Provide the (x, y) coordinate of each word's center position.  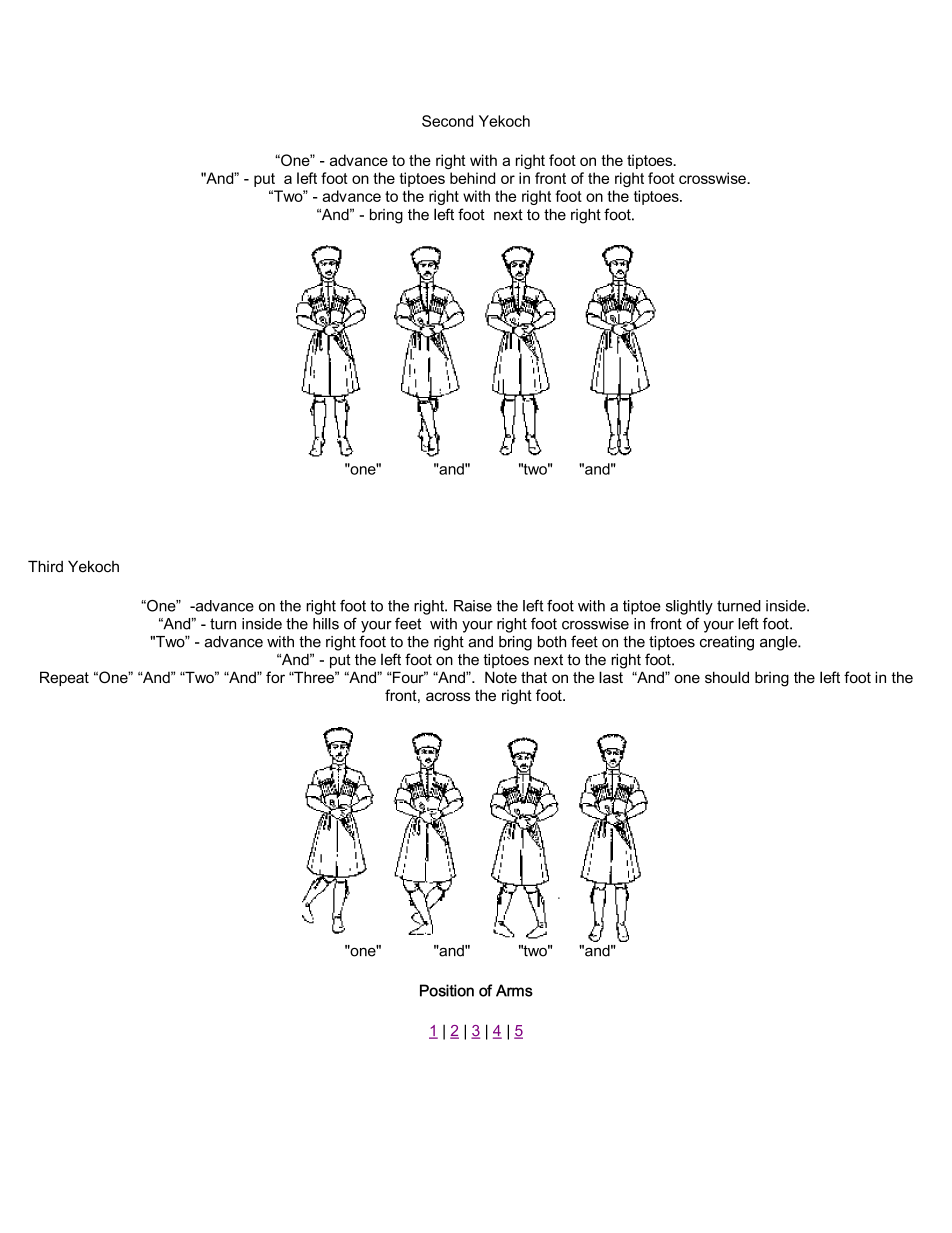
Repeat (64, 678)
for (275, 677)
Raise (473, 606)
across (448, 696)
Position (447, 990)
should (727, 677)
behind (472, 178)
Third (45, 566)
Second (447, 121)
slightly (689, 607)
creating (727, 643)
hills (326, 624)
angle (779, 643)
